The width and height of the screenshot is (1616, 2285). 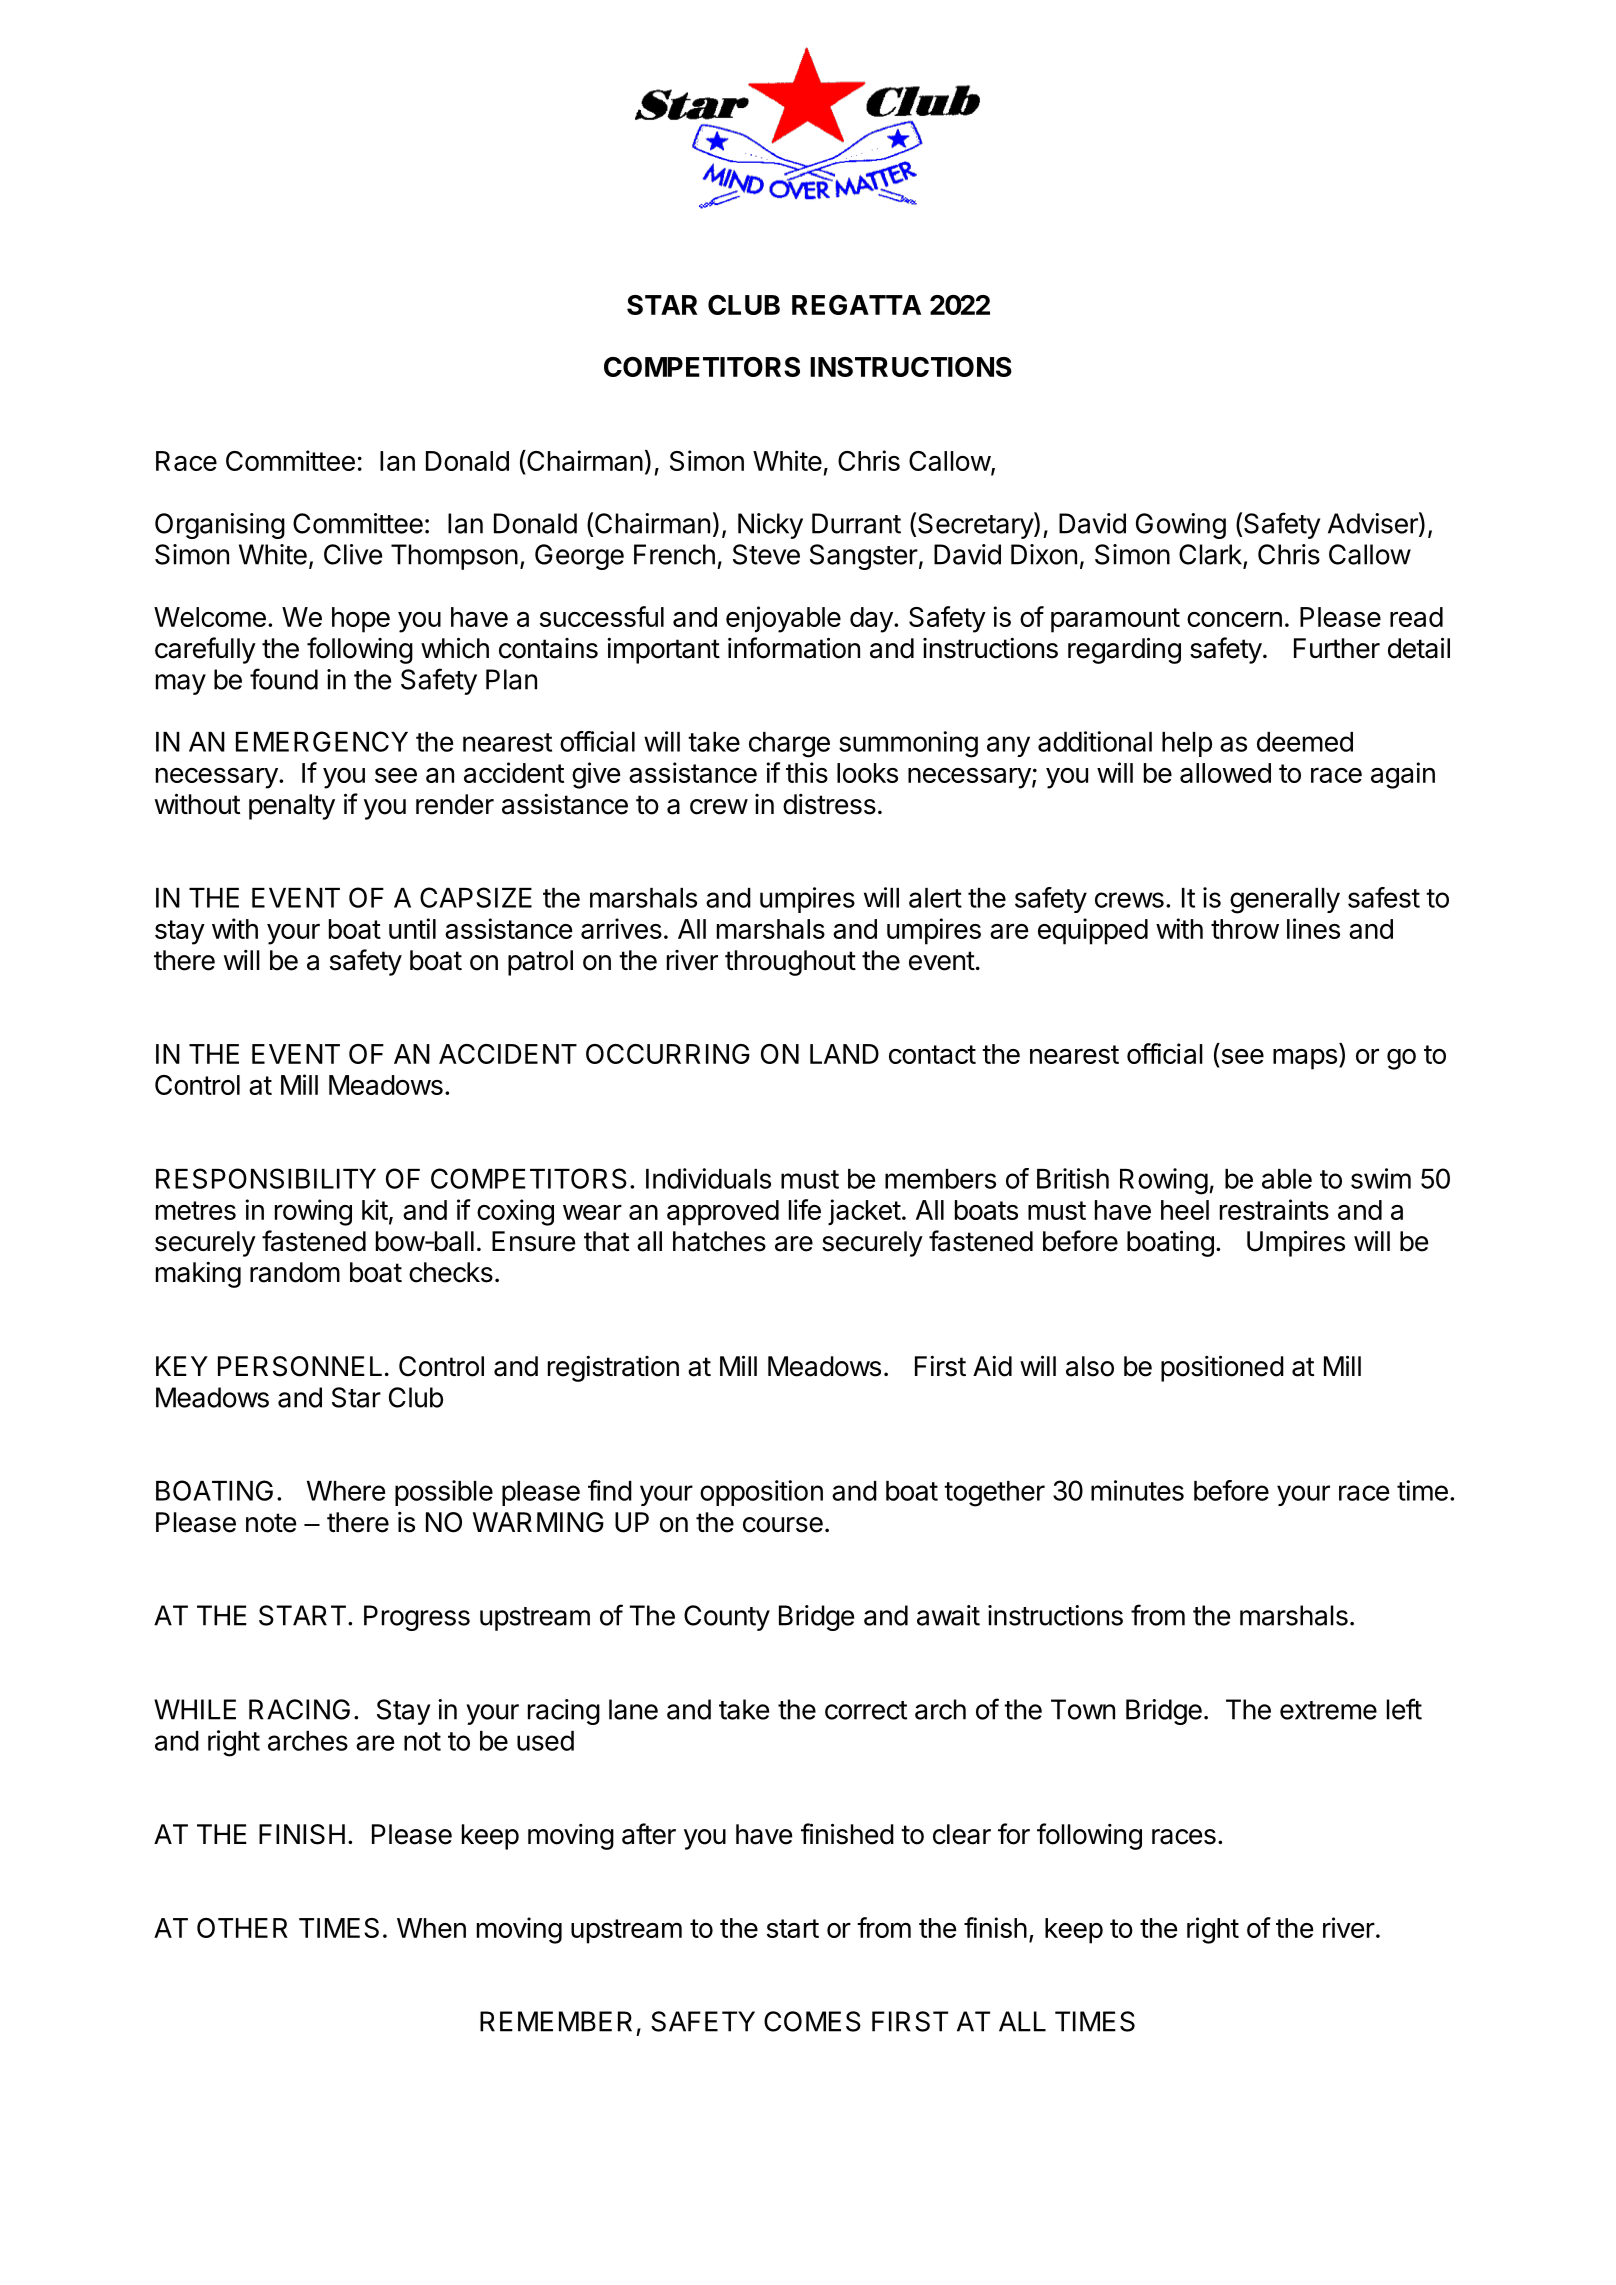 I want to click on Organising, so click(x=220, y=526).
